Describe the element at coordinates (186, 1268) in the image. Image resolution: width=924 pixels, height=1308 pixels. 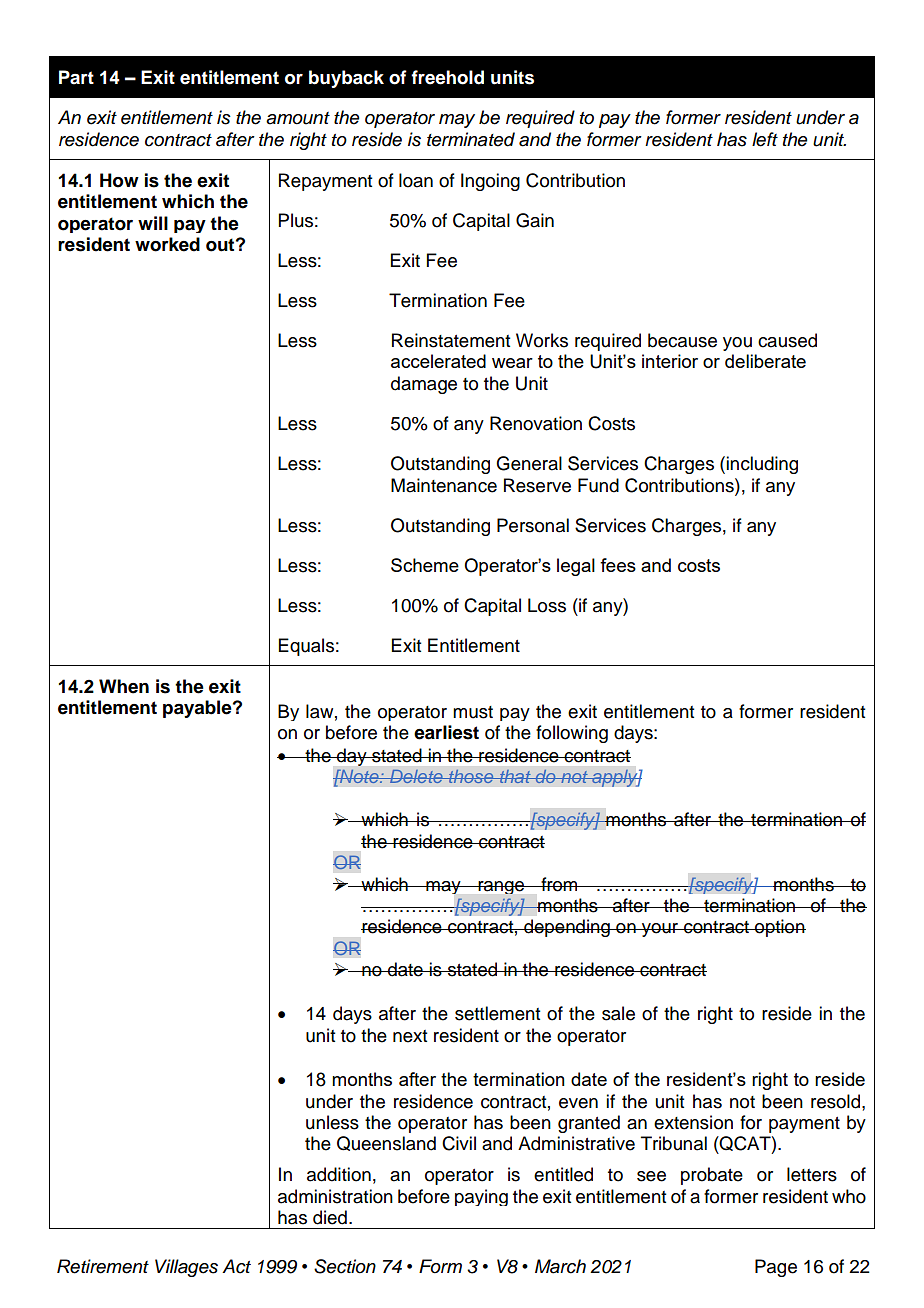
I see `Villages` at that location.
